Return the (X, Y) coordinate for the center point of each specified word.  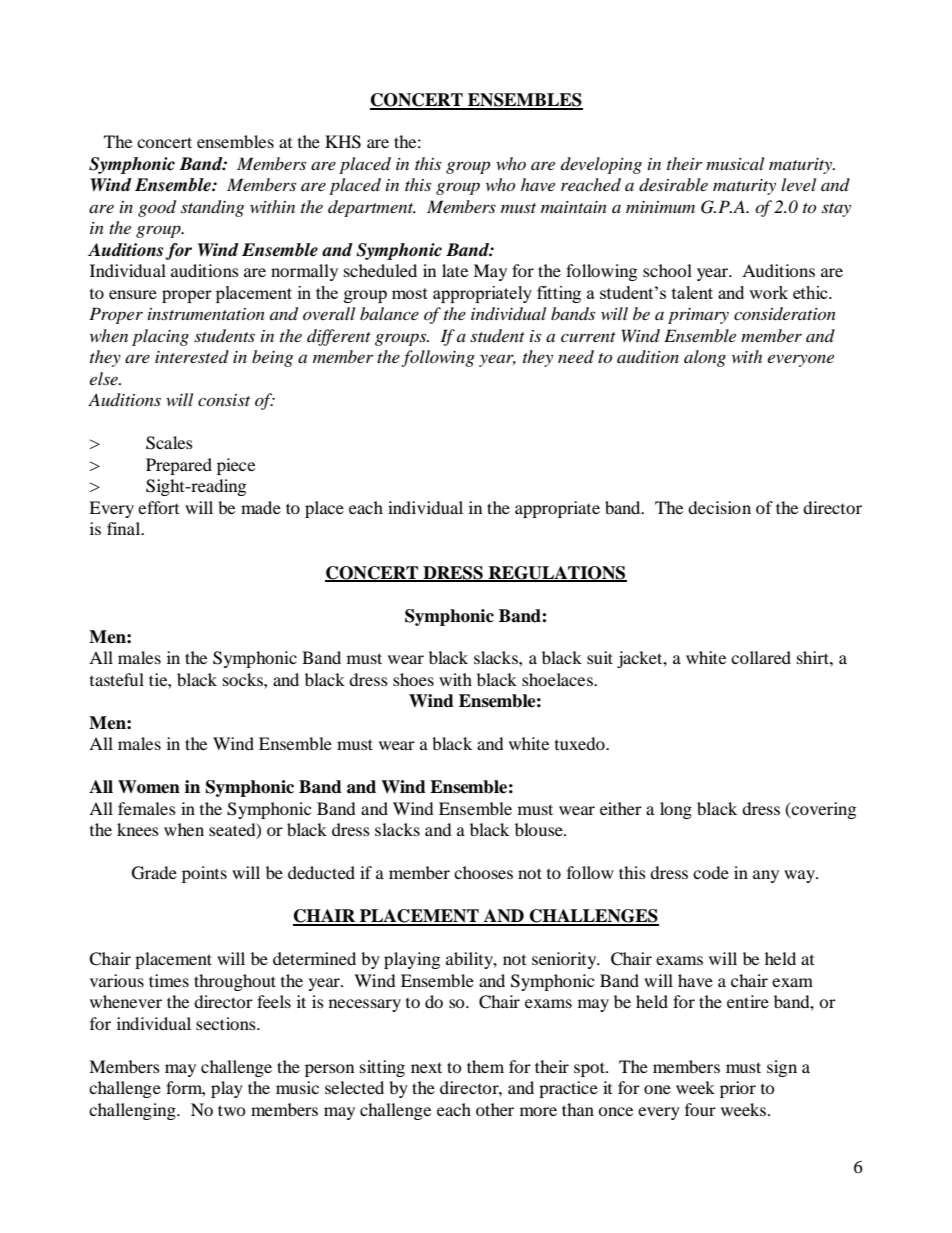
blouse (540, 829)
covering (823, 810)
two (232, 1110)
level (798, 184)
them (485, 1066)
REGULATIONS (556, 573)
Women (149, 787)
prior (738, 1089)
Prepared (179, 466)
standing (212, 208)
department (372, 208)
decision (719, 507)
